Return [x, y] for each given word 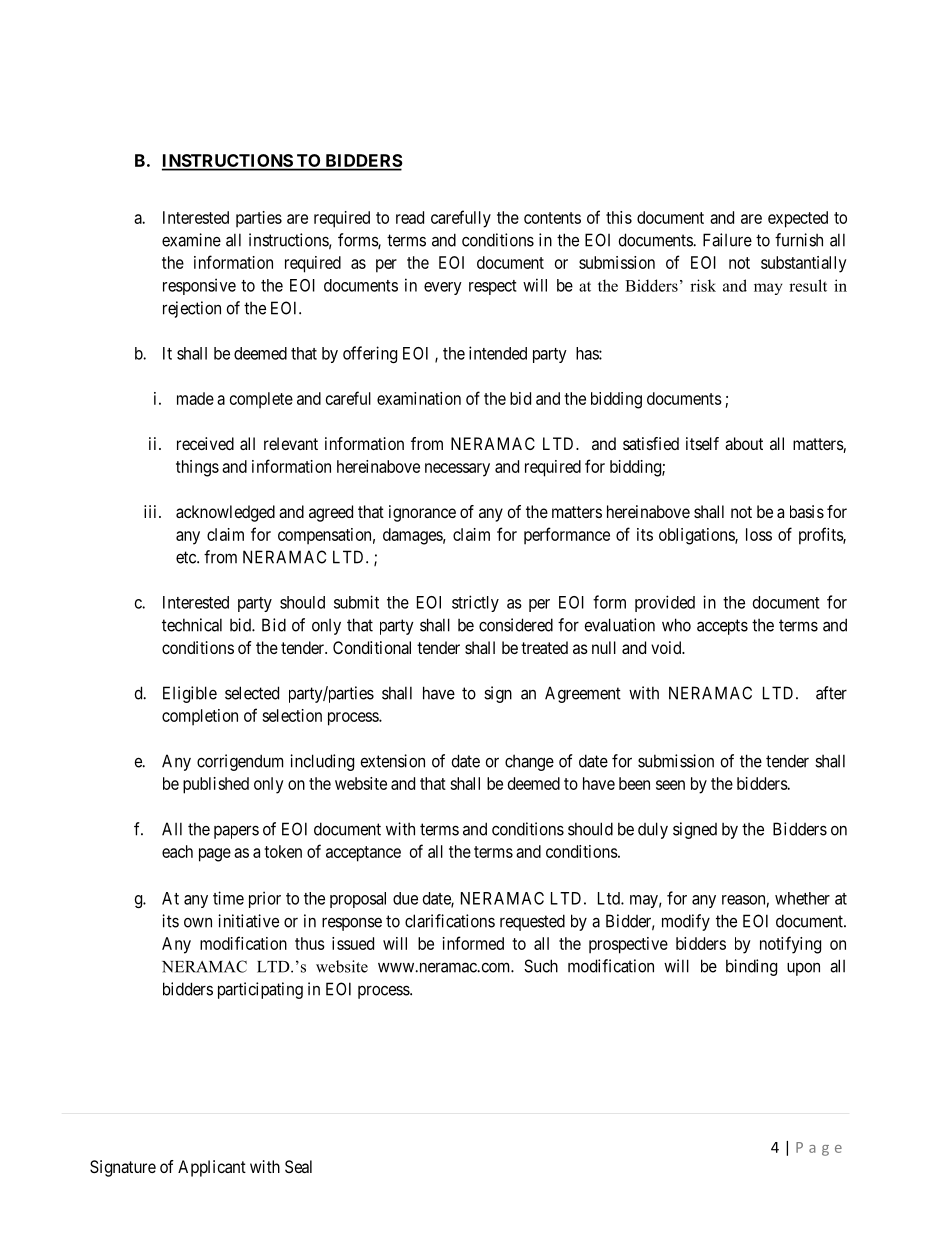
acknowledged [225, 513]
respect [493, 287]
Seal [298, 1166]
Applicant [212, 1168]
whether [802, 898]
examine [191, 240]
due [405, 898]
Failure [727, 240]
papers [236, 832]
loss [759, 534]
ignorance [422, 513]
